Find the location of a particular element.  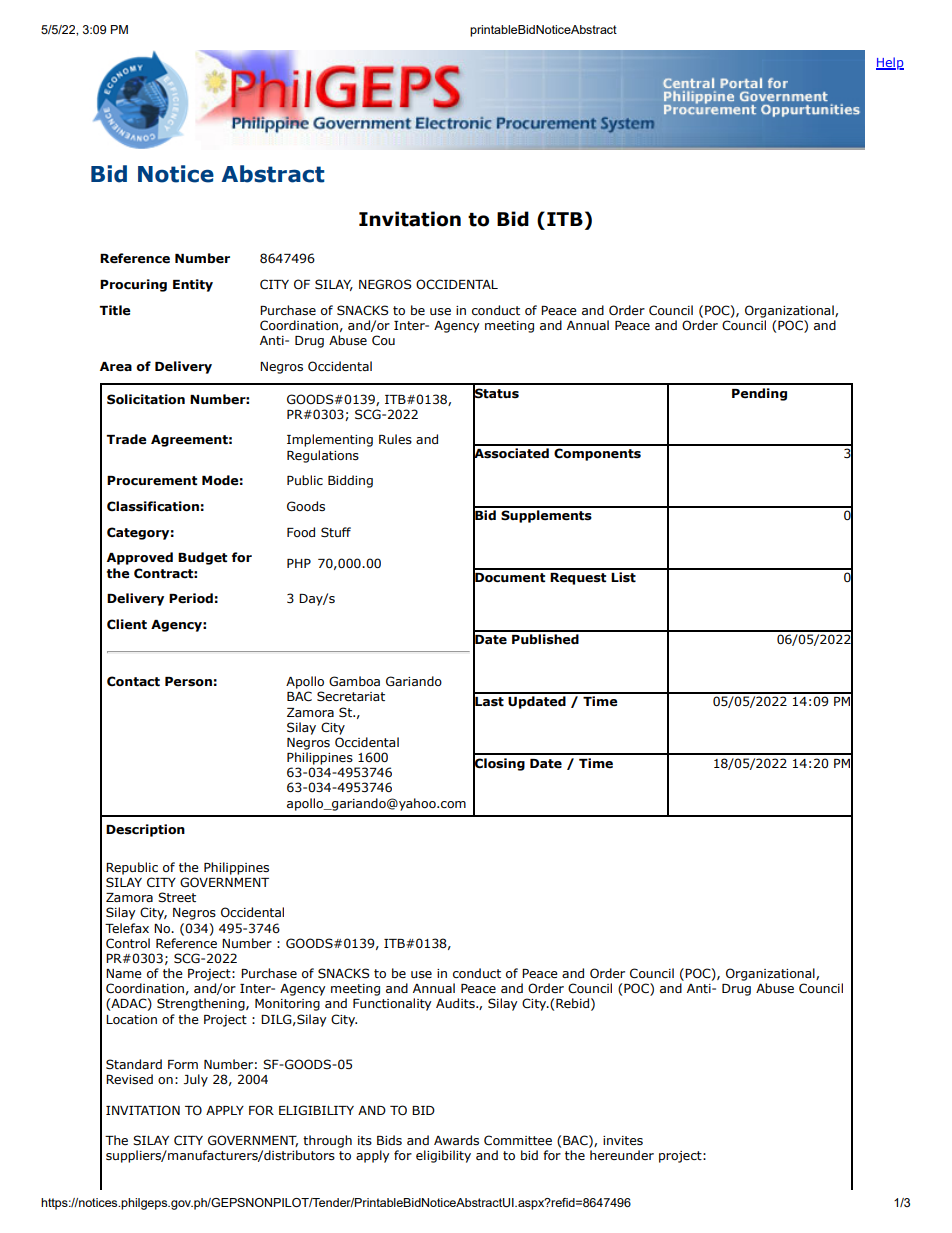

Description is located at coordinates (145, 830).
